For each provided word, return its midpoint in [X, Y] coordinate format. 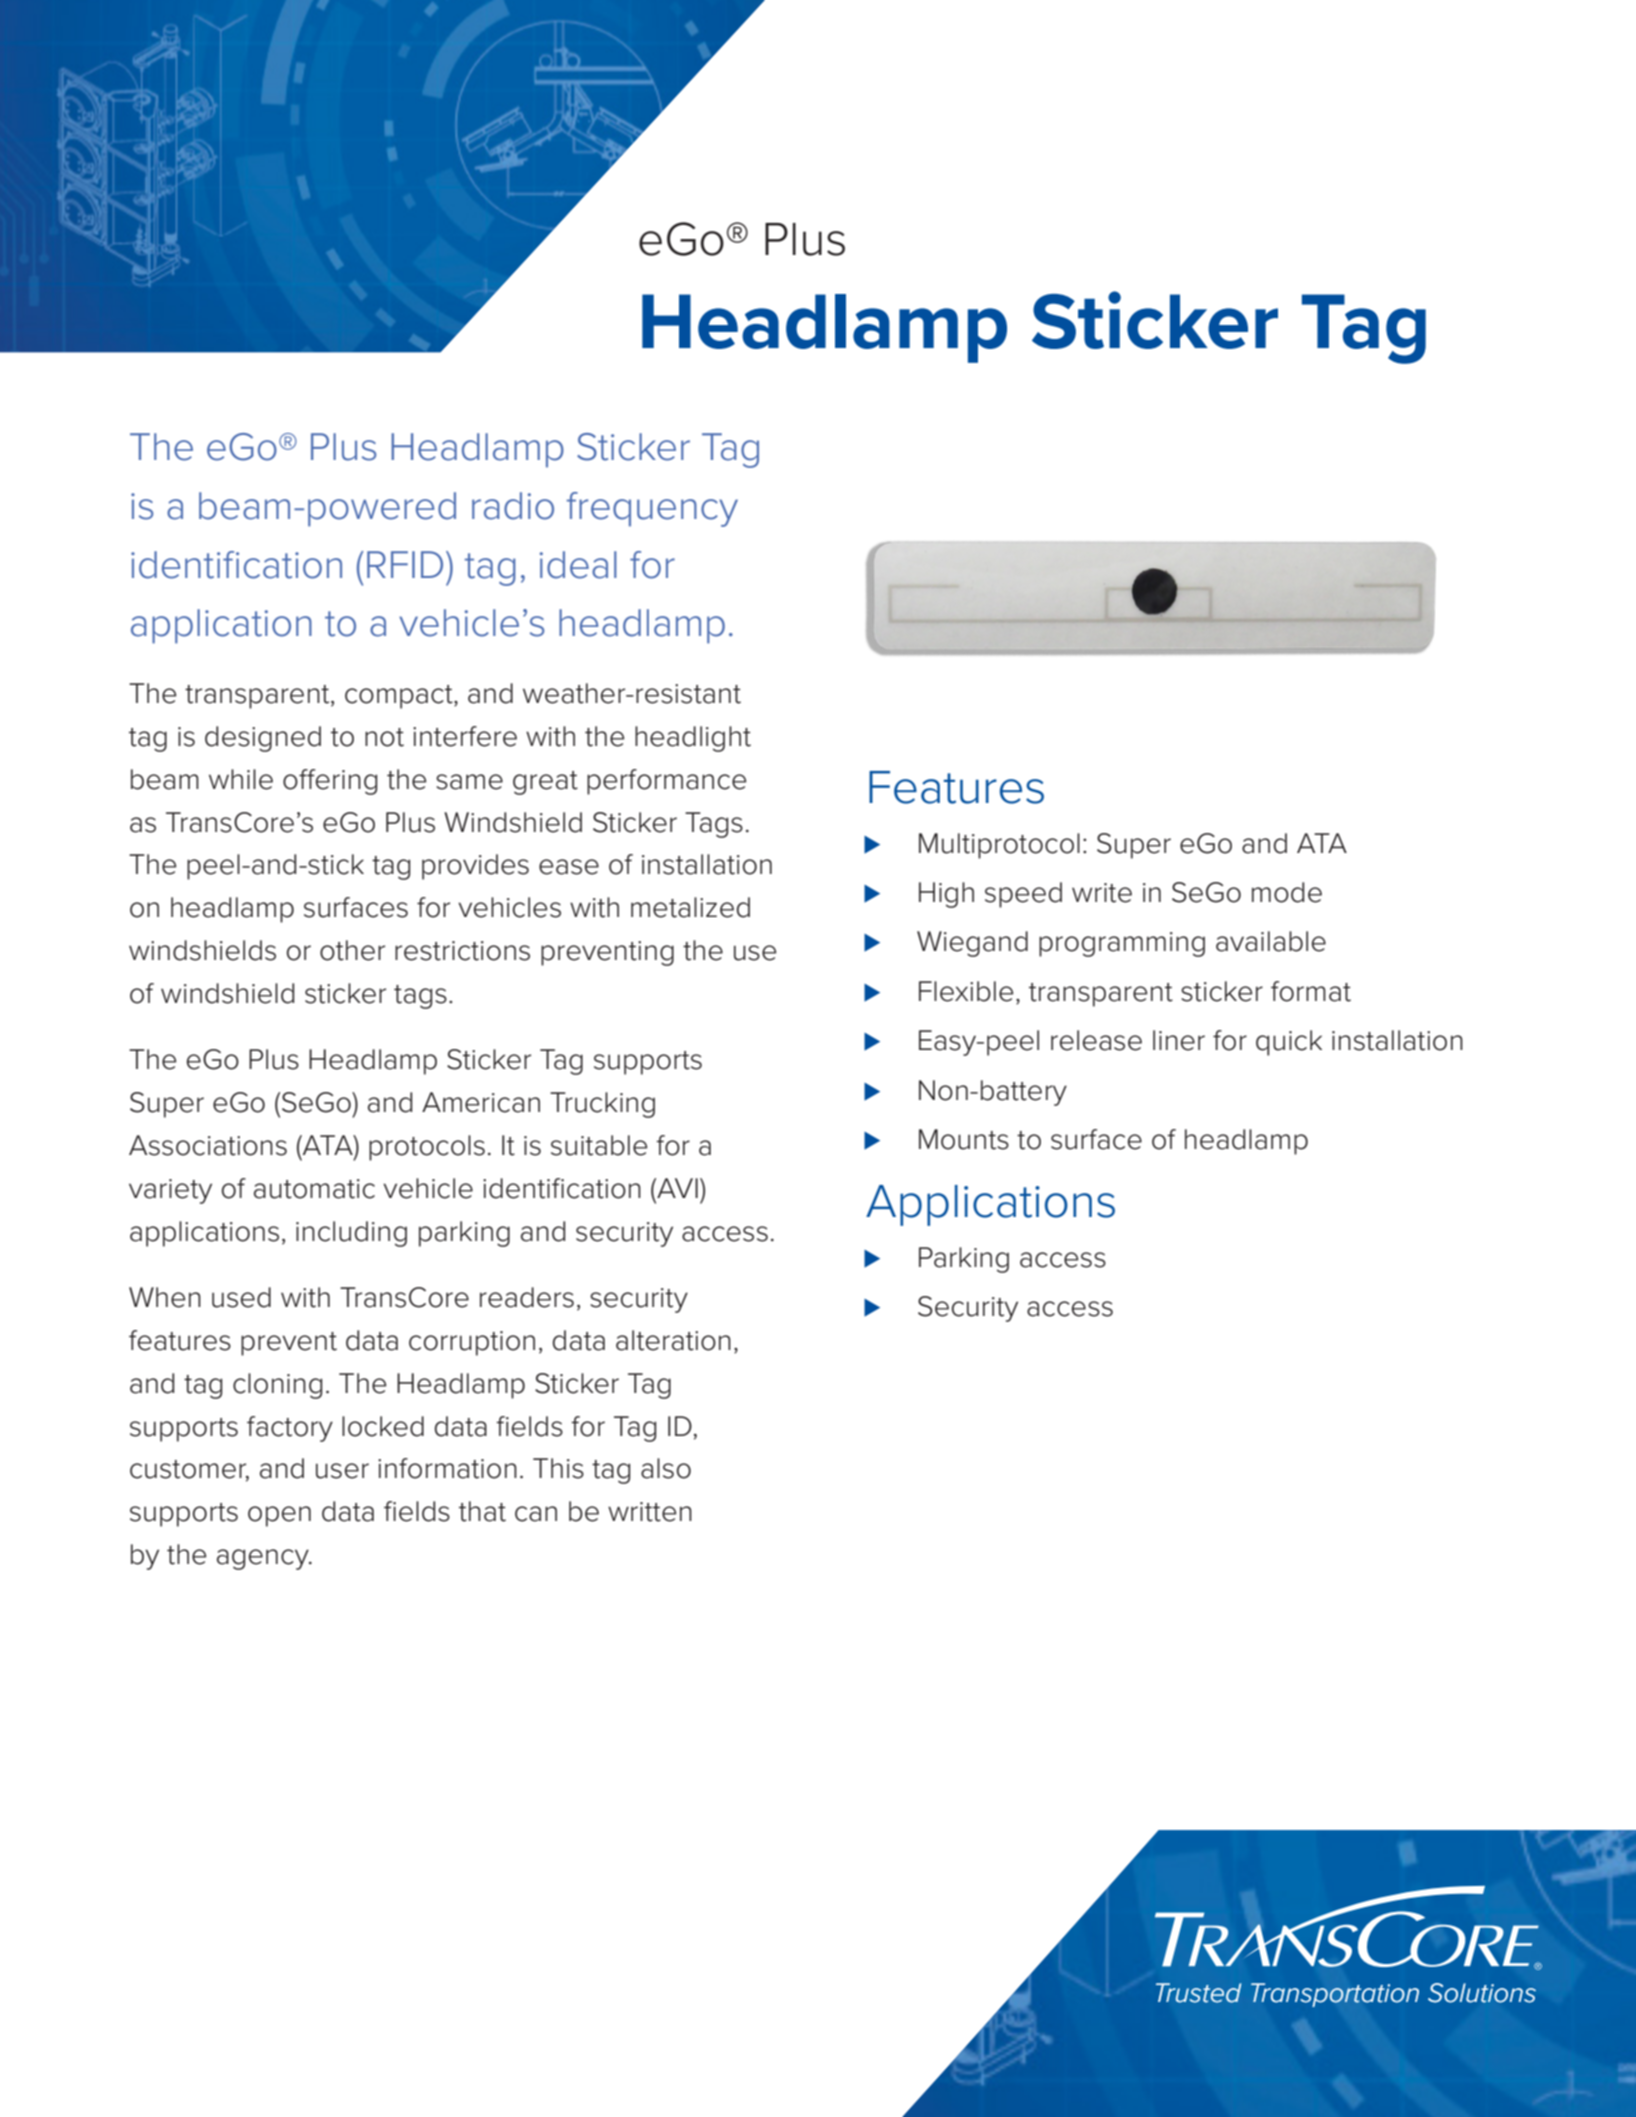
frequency [652, 509]
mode [1287, 892]
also [666, 1468]
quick [1289, 1043]
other [352, 950]
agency [264, 1559]
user [342, 1471]
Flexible [966, 991]
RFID [405, 564]
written [650, 1512]
